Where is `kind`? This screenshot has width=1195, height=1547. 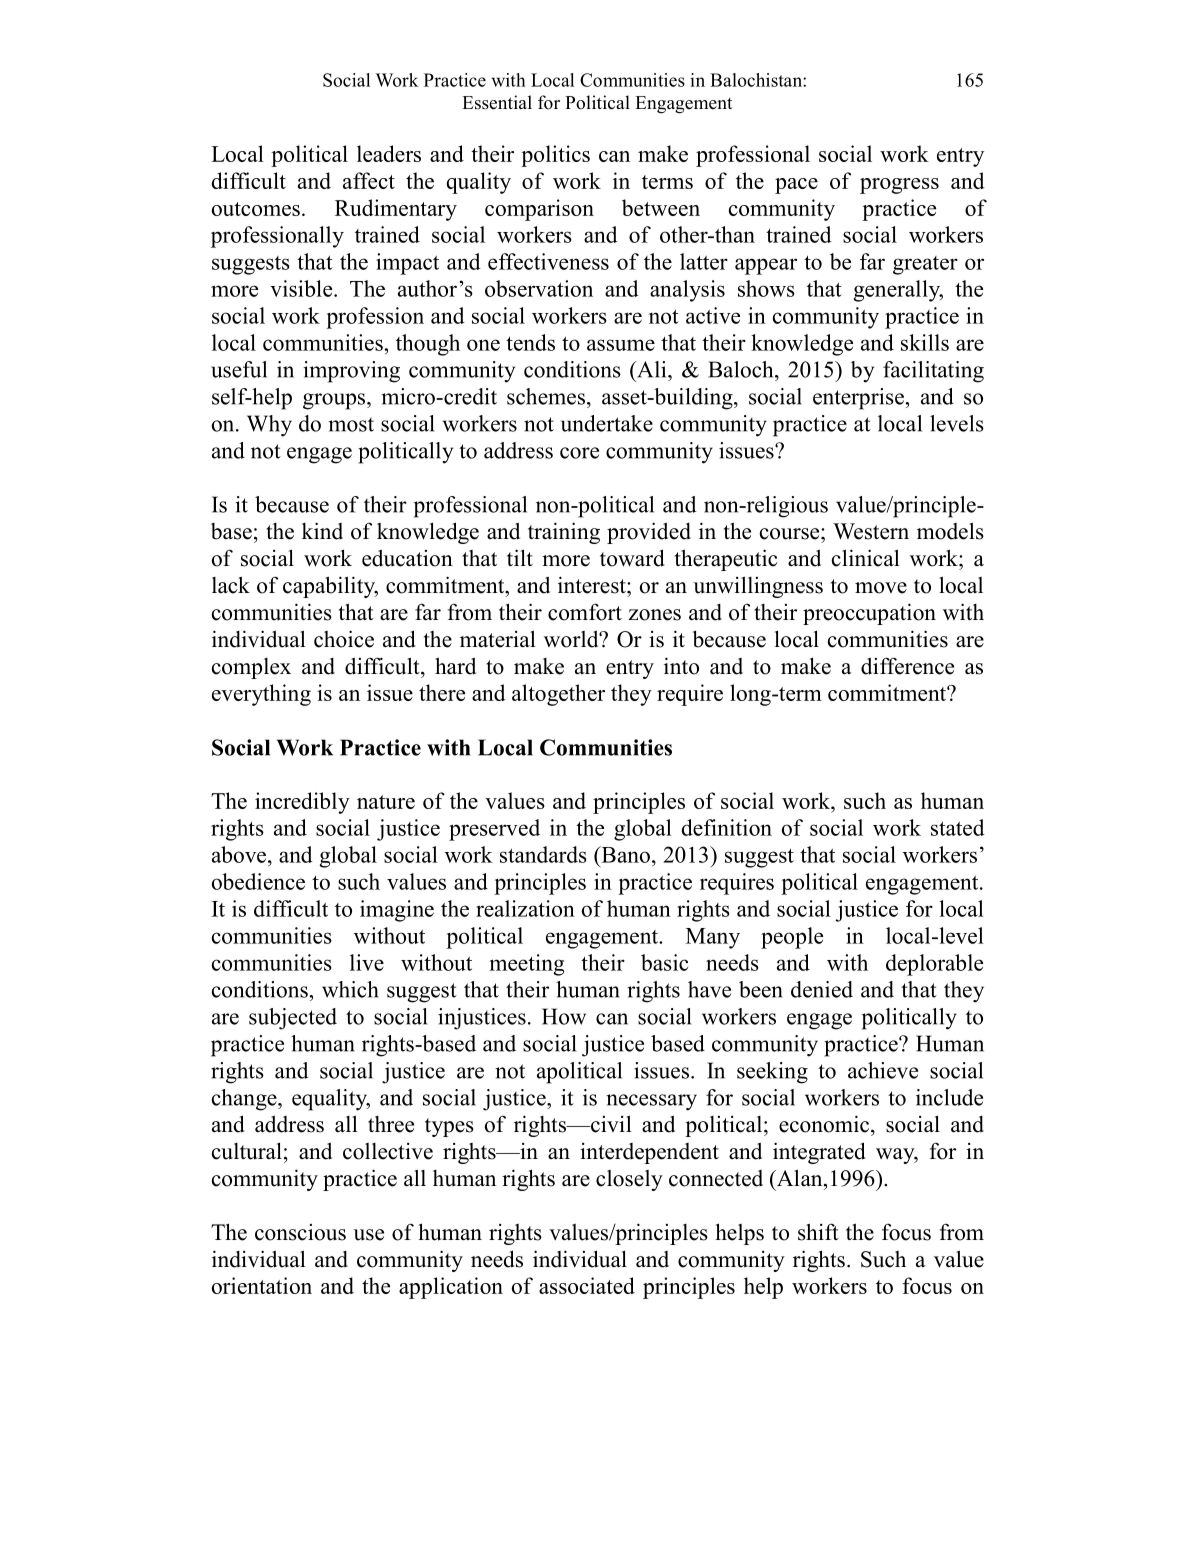
kind is located at coordinates (322, 531).
